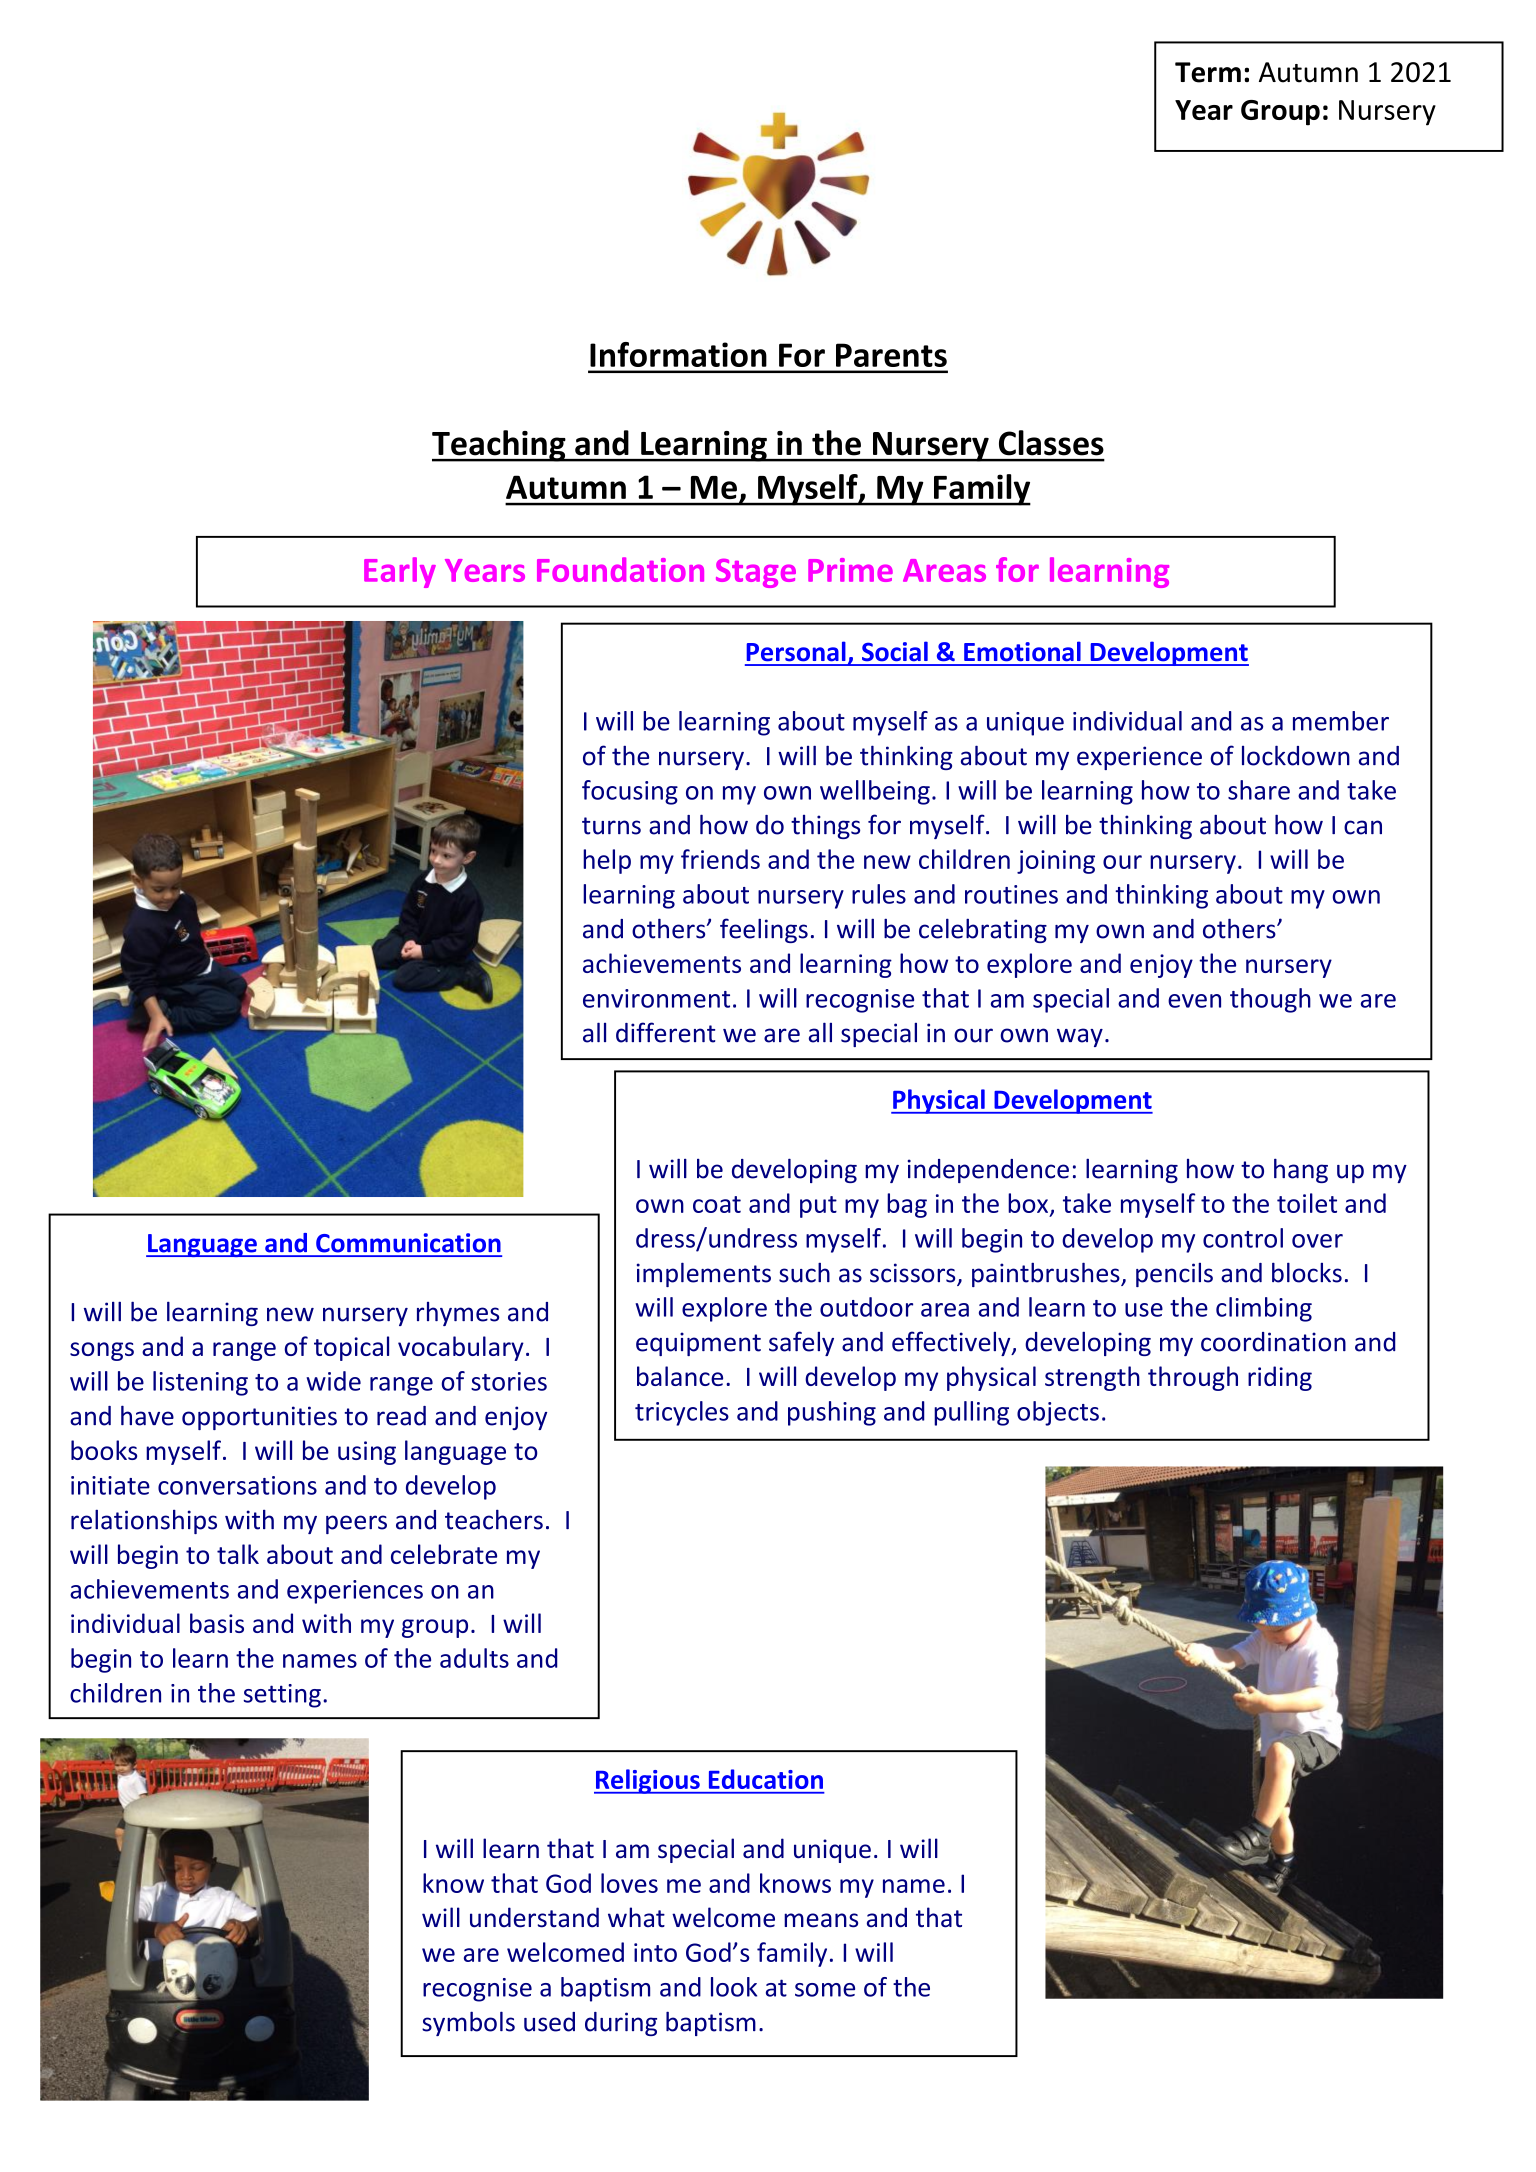 The width and height of the page is (1536, 2172). Describe the element at coordinates (468, 2023) in the page. I see `symbols` at that location.
